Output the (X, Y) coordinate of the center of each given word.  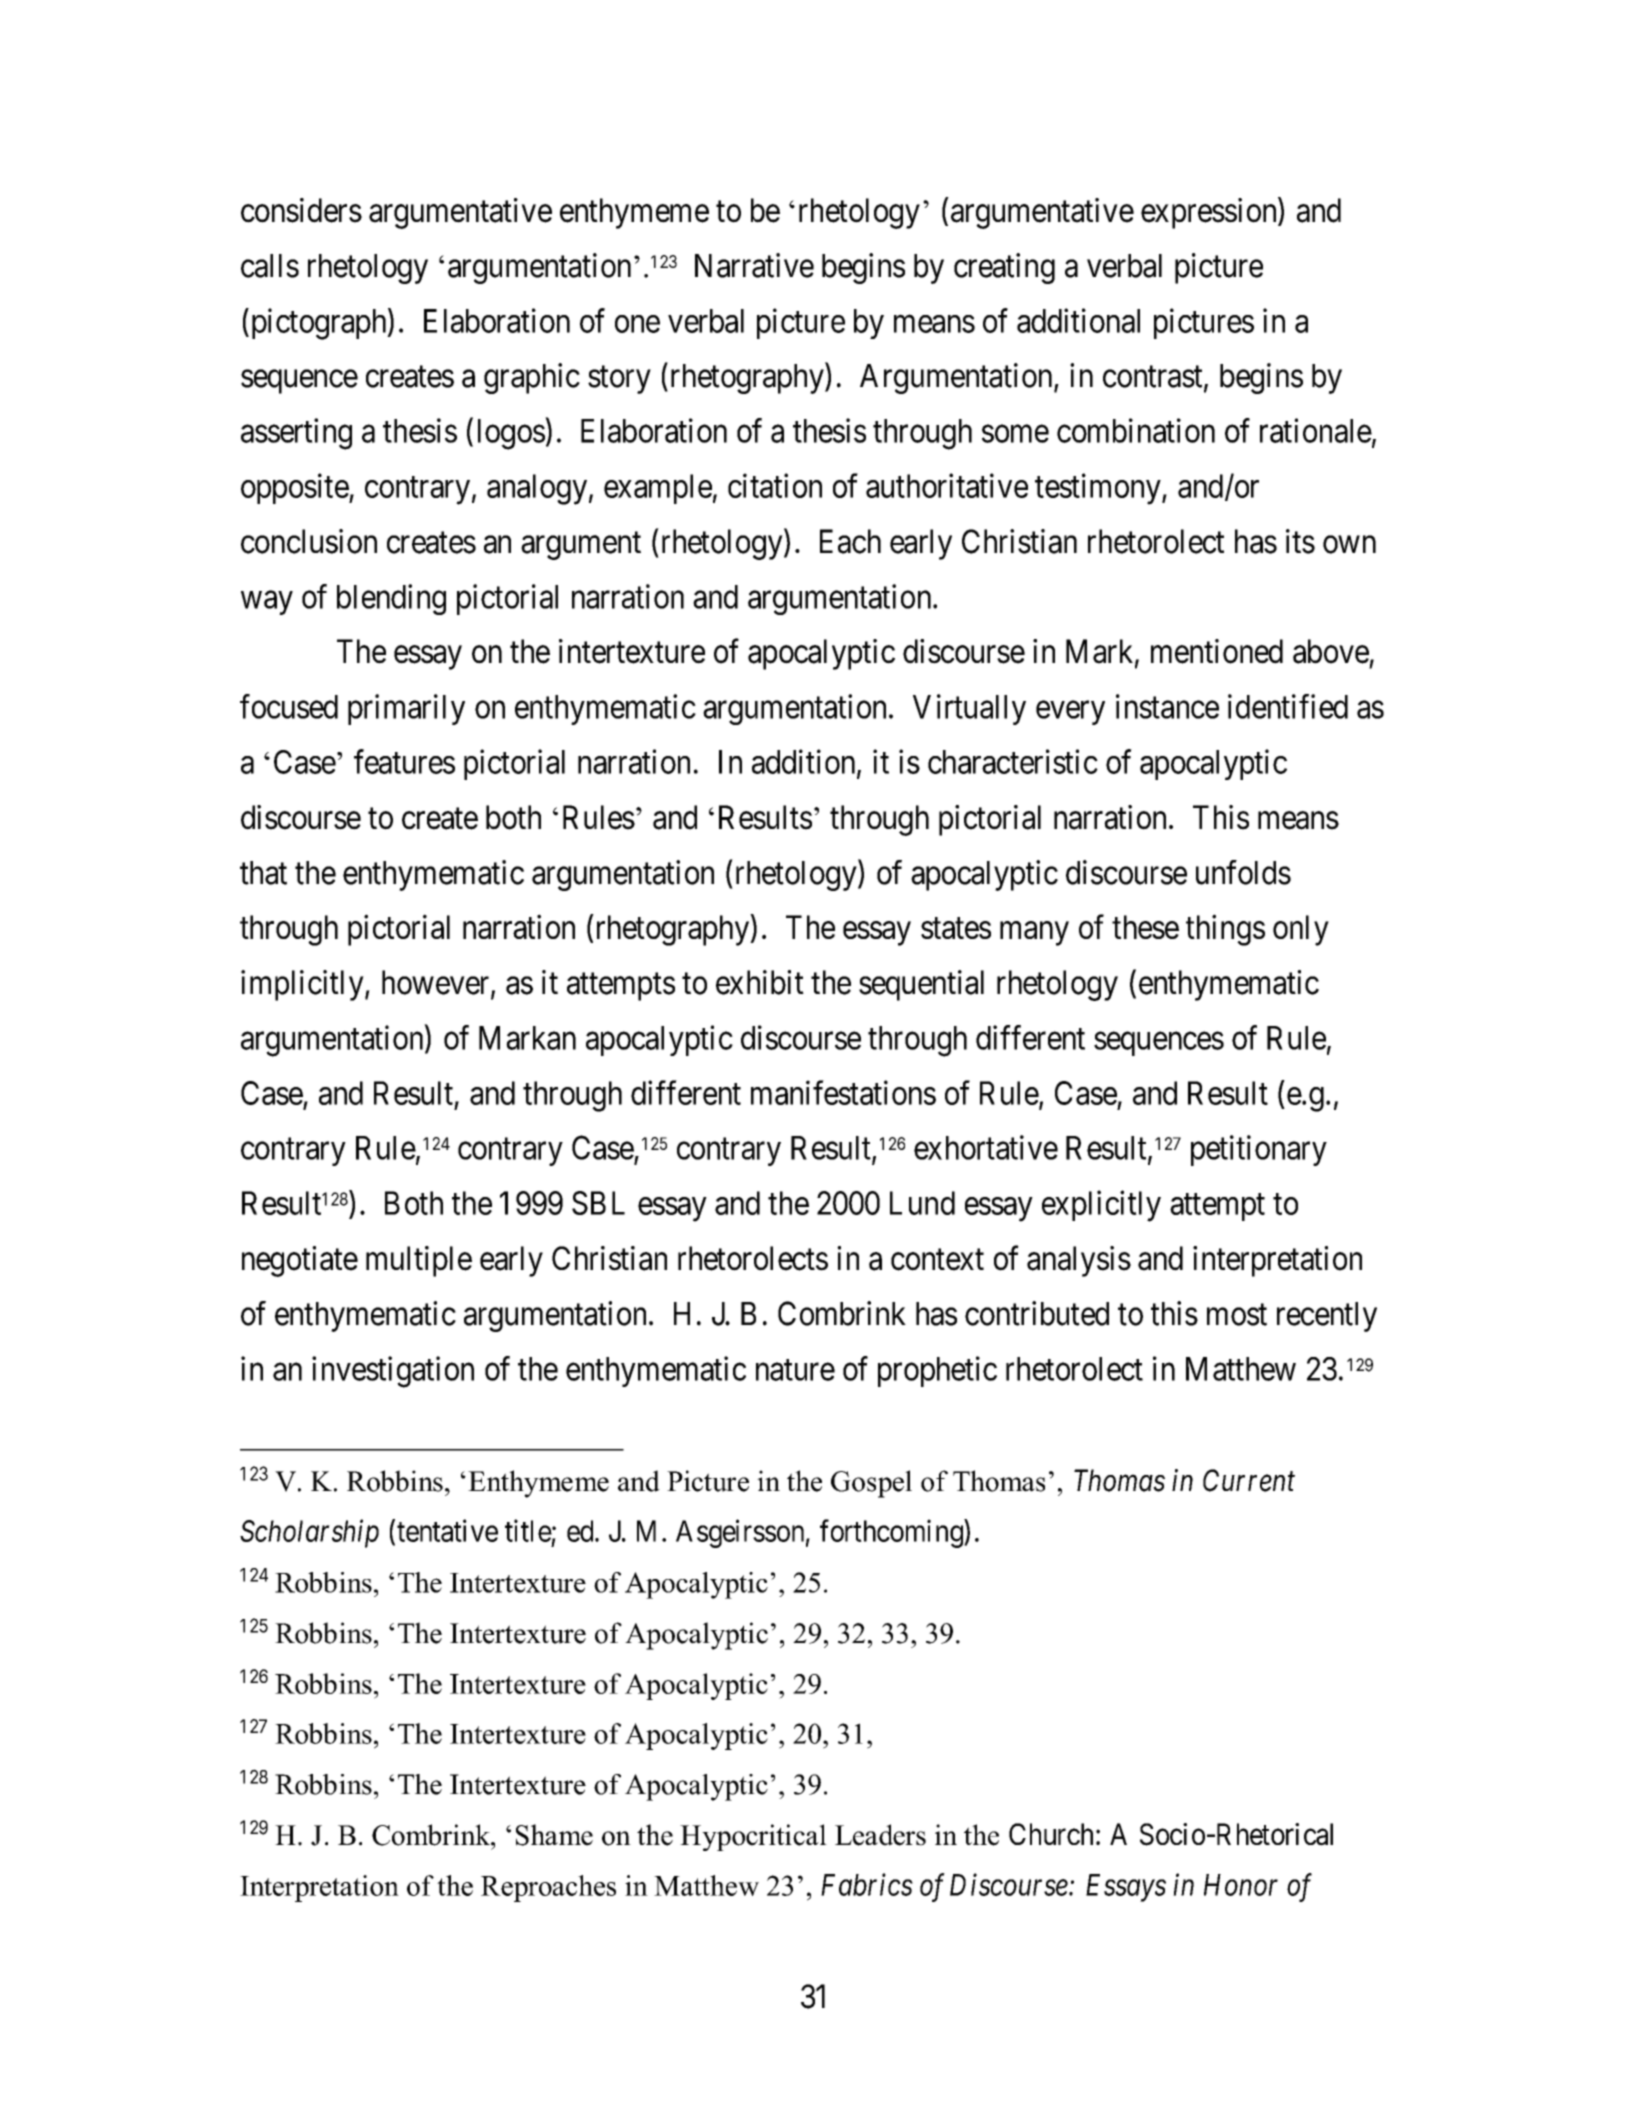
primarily (406, 709)
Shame (554, 1835)
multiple (419, 1261)
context (937, 1260)
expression (1210, 213)
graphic (532, 378)
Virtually (969, 709)
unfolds (1243, 872)
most (1237, 1315)
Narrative (754, 265)
